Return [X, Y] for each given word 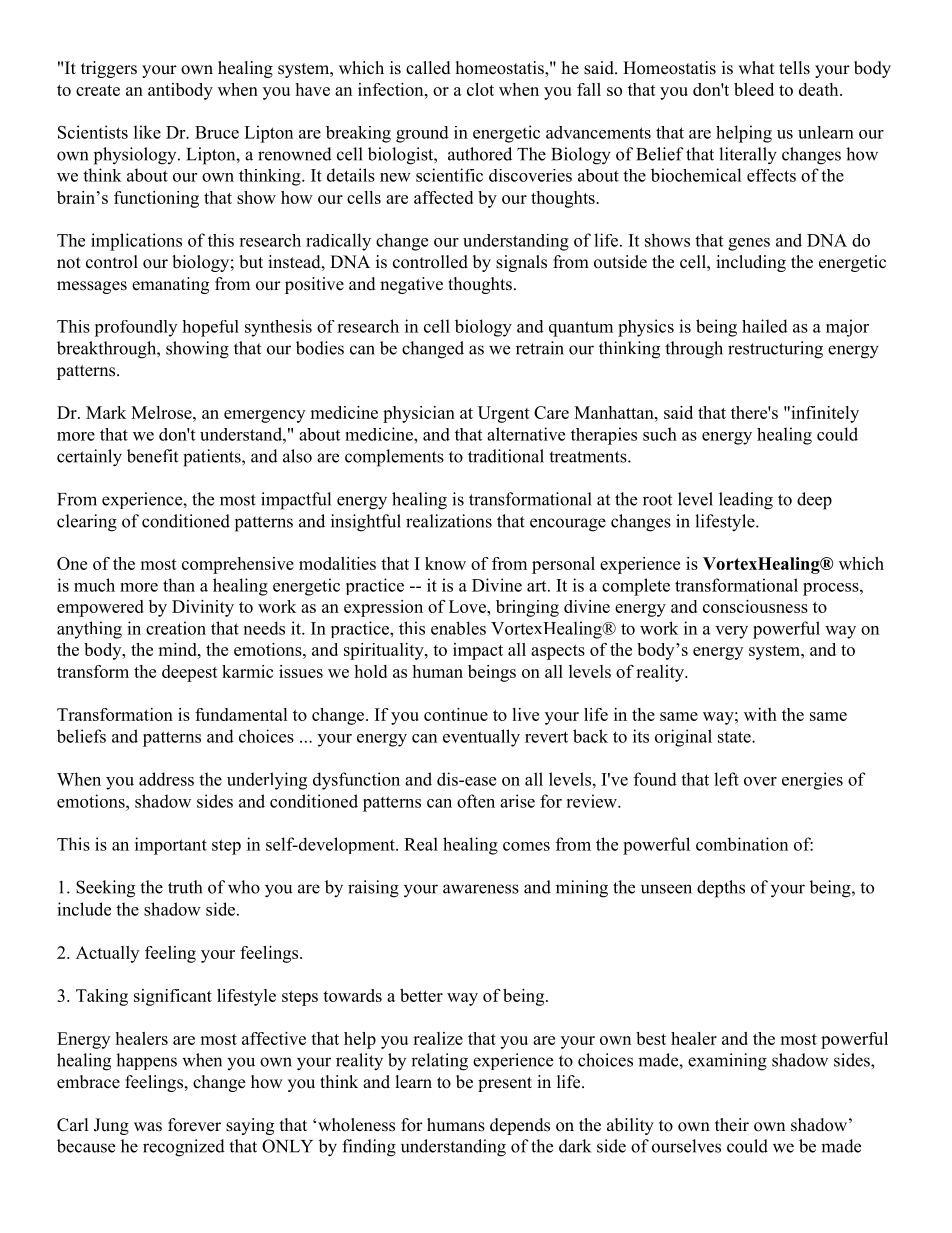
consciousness [755, 606]
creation [176, 628]
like [147, 132]
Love [468, 606]
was [148, 1127]
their [732, 1125]
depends [520, 1126]
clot [480, 89]
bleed [754, 89]
